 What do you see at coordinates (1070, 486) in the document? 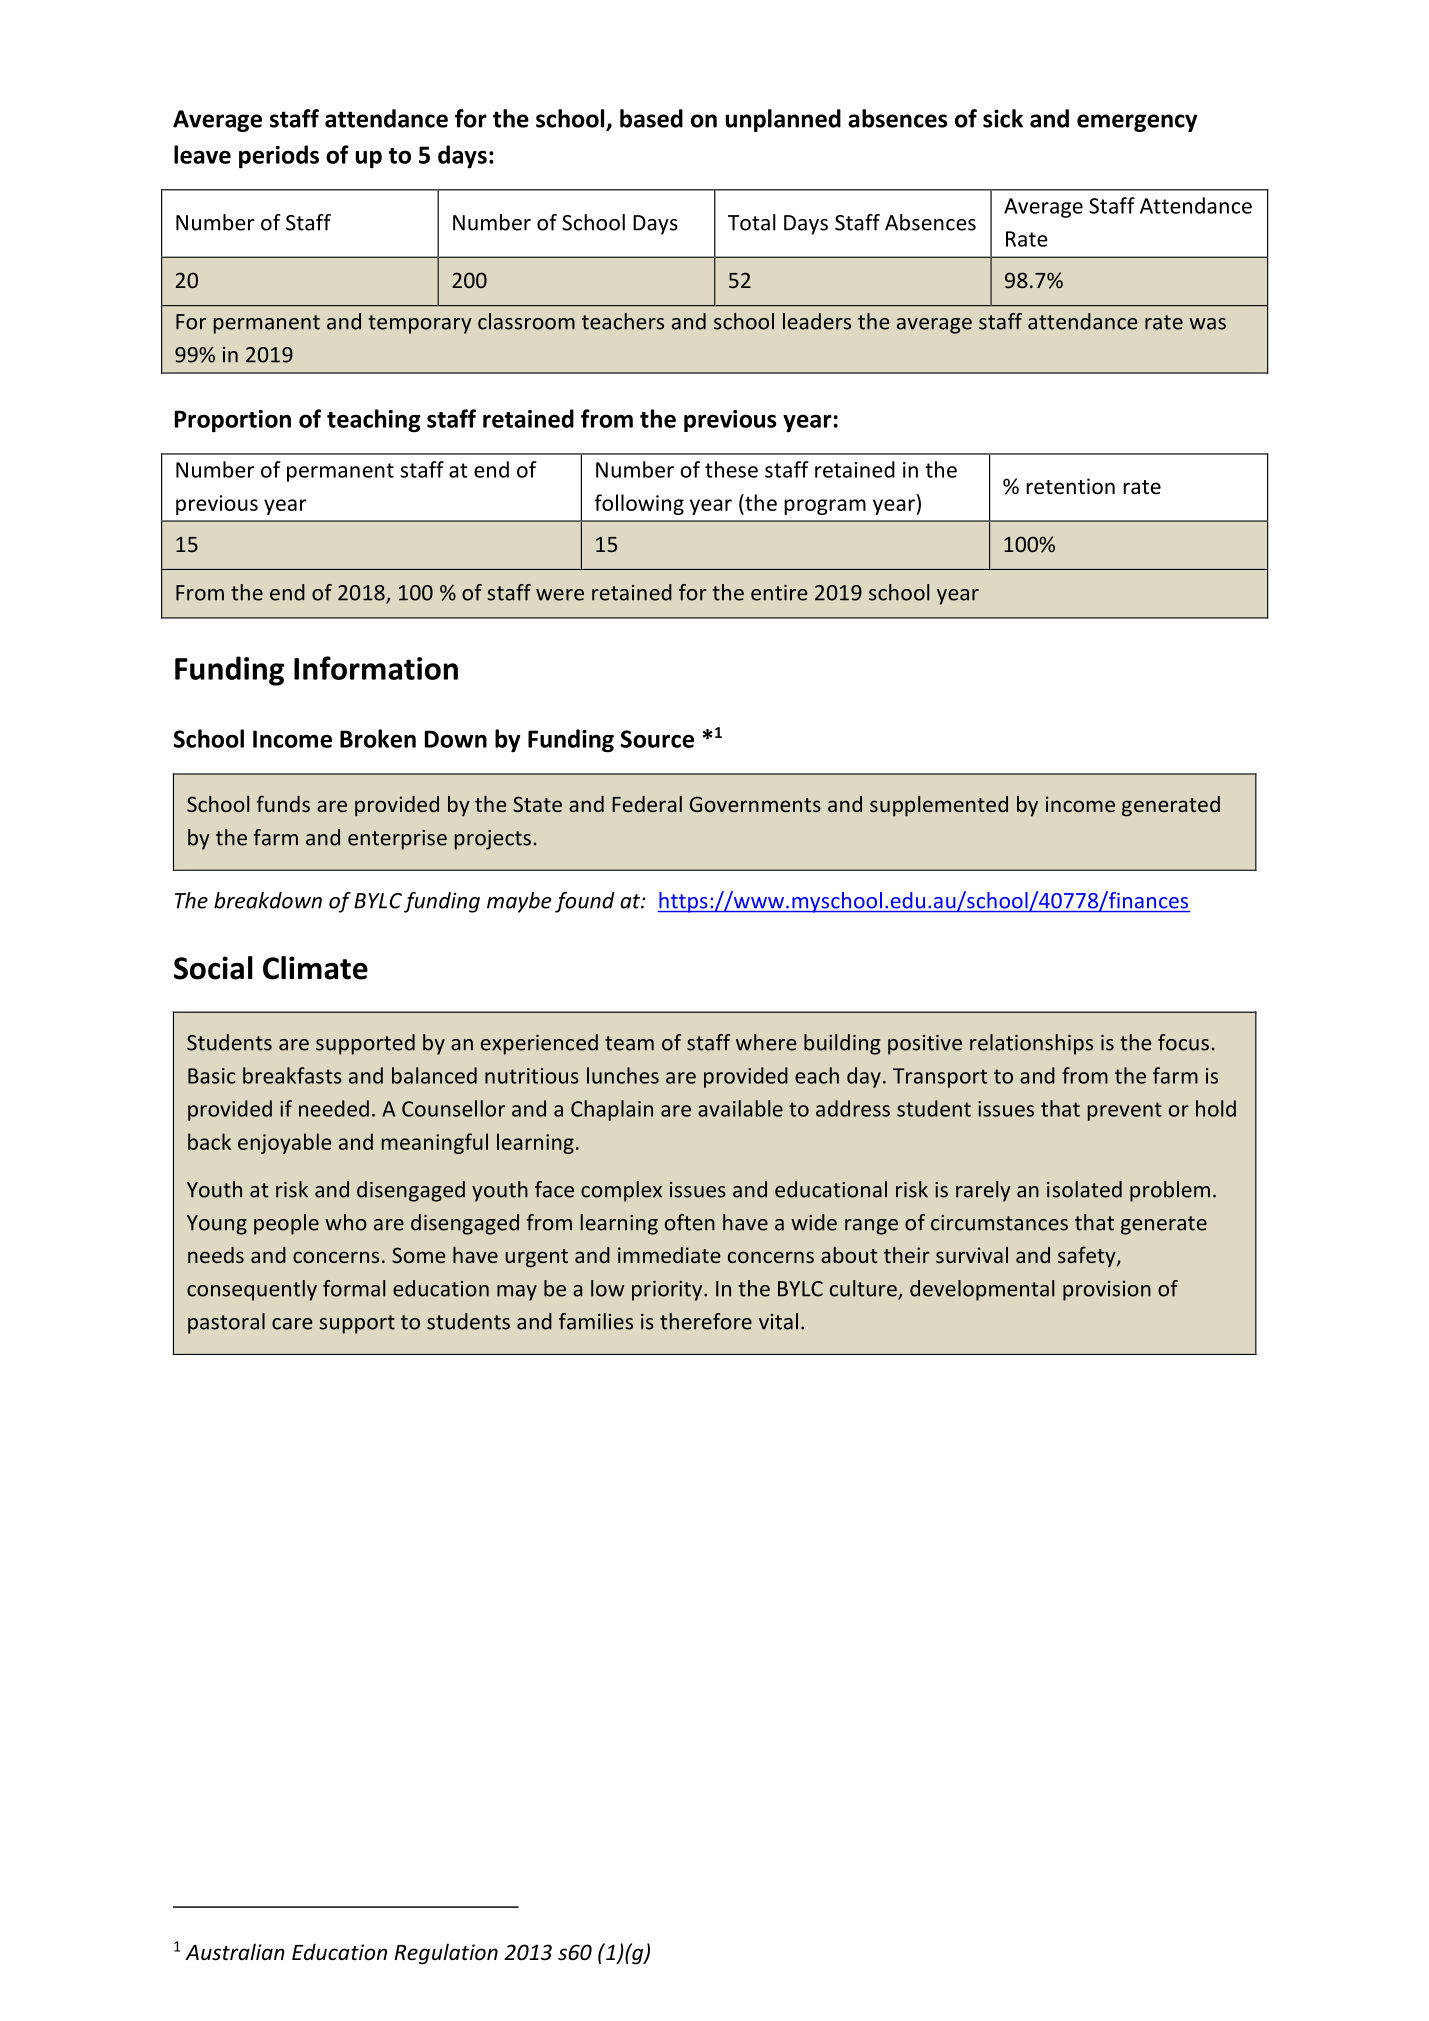
I see `retention` at bounding box center [1070, 486].
